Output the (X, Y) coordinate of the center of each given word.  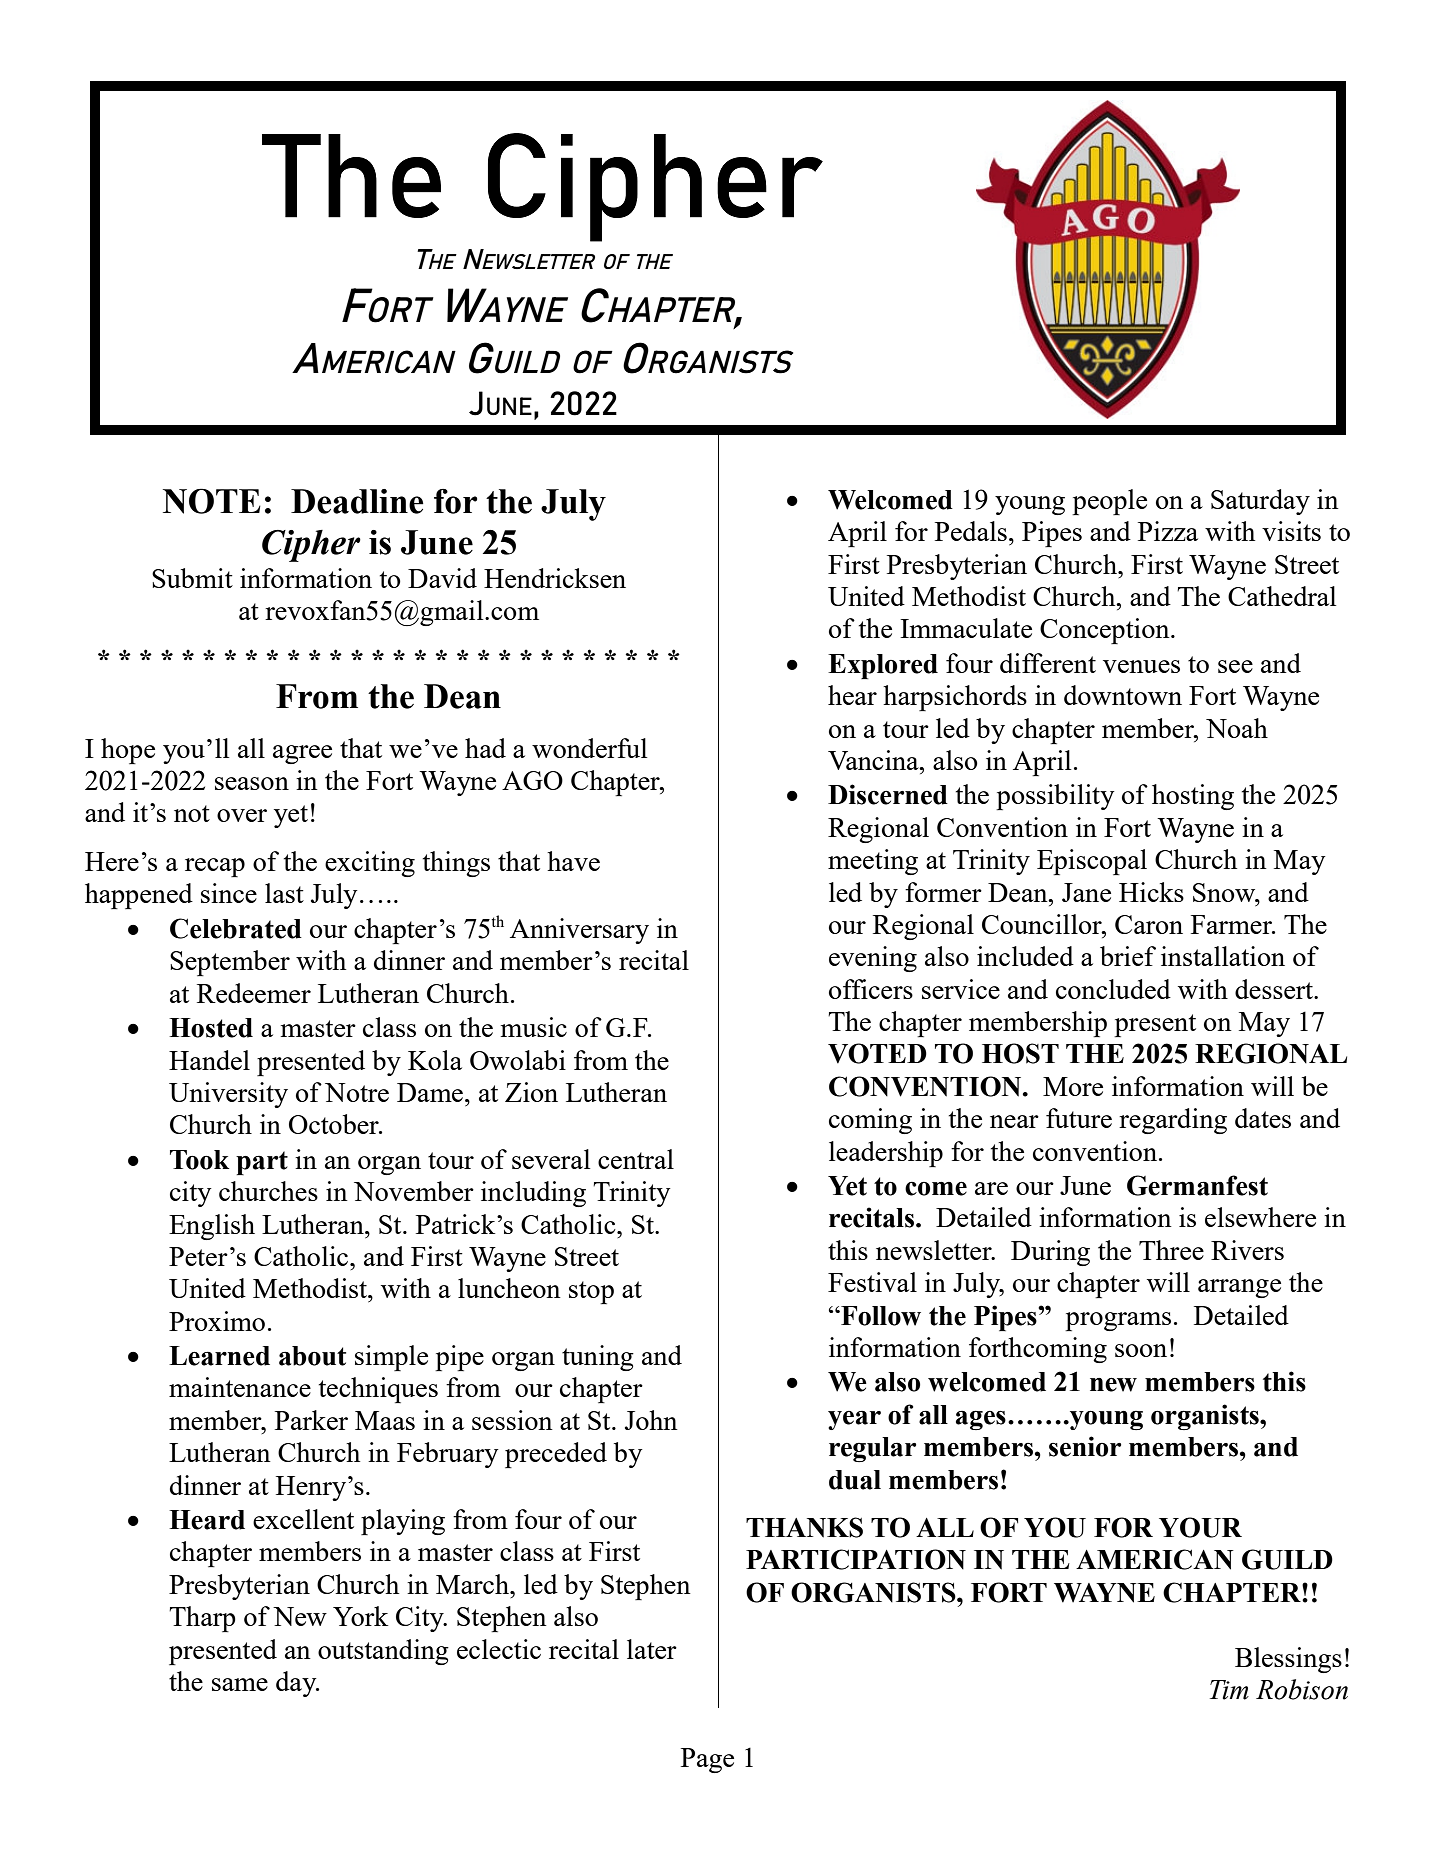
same (240, 1684)
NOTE (212, 501)
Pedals (971, 531)
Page (707, 1760)
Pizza (1168, 531)
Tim (1229, 1690)
